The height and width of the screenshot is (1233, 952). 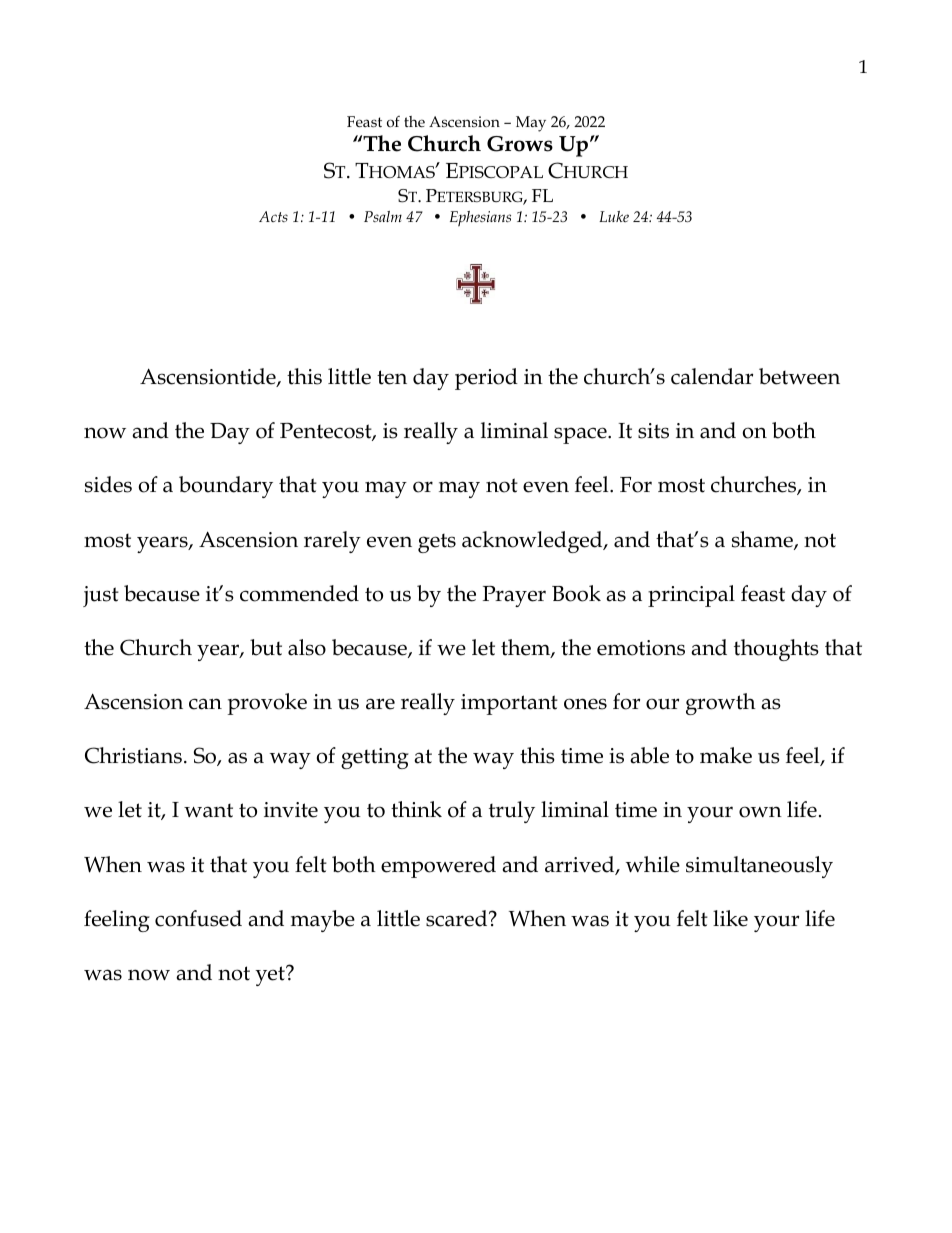 What do you see at coordinates (614, 216) in the screenshot?
I see `Luke` at bounding box center [614, 216].
